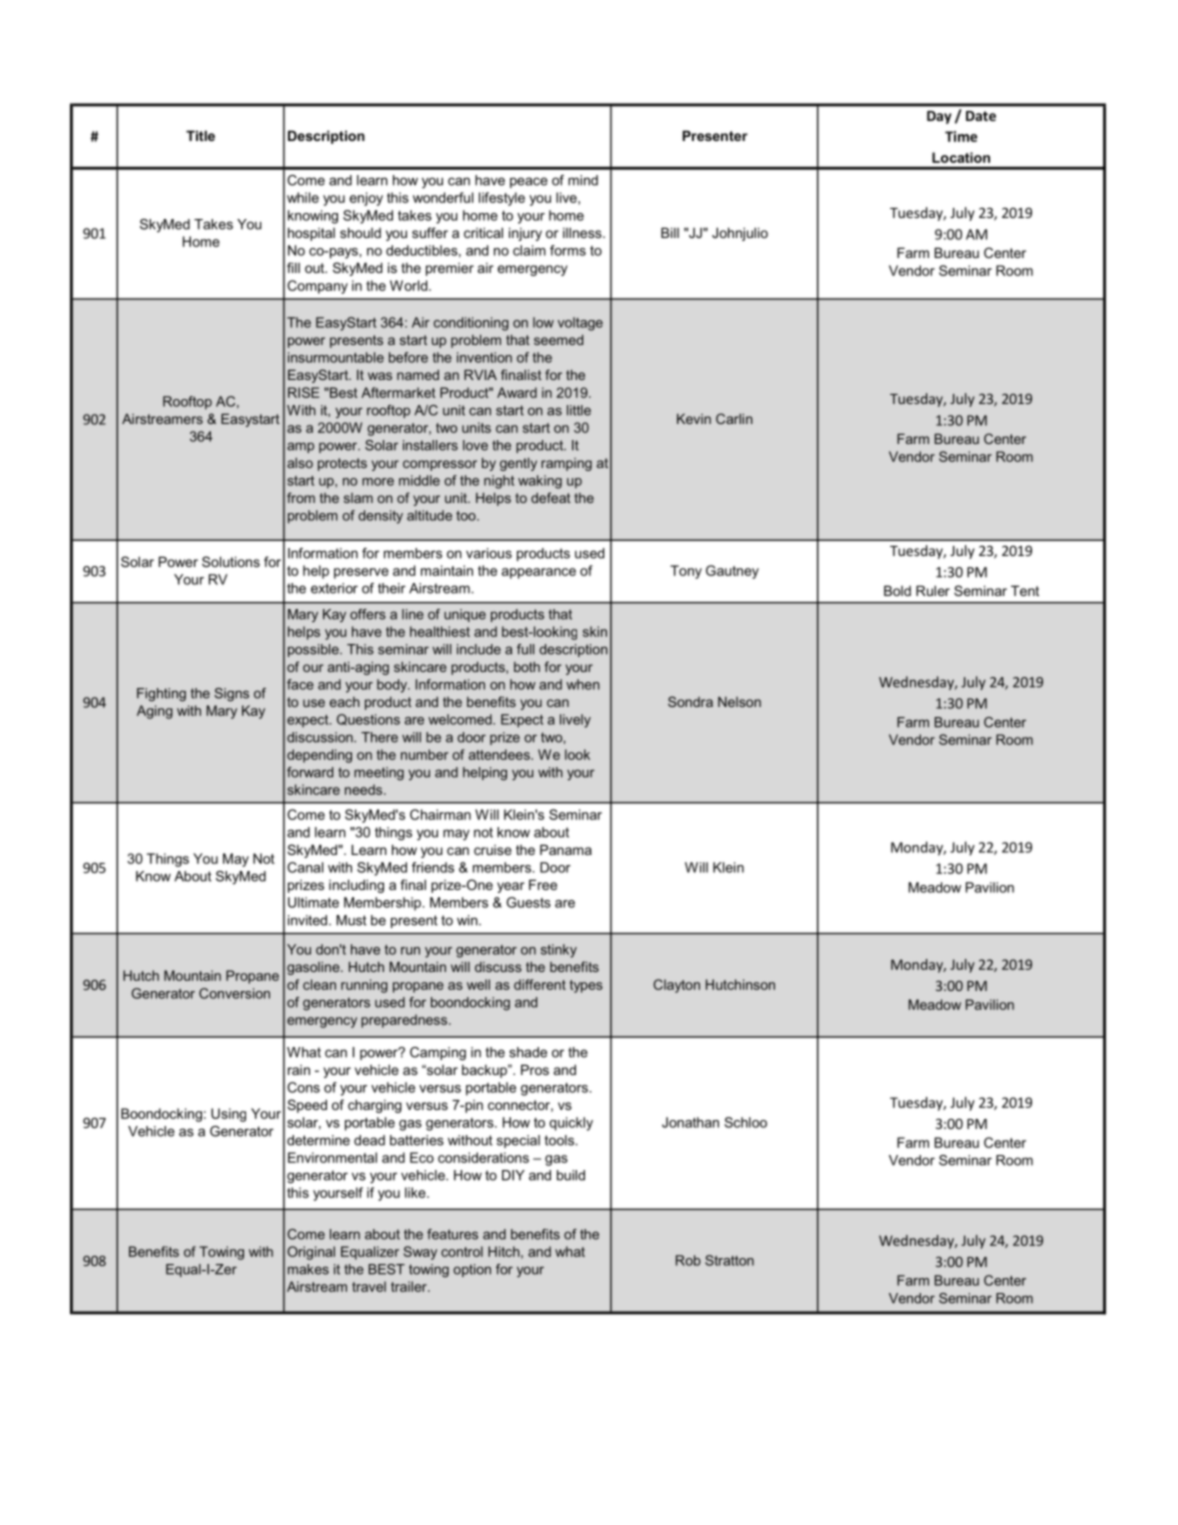 Image resolution: width=1178 pixels, height=1525 pixels. I want to click on Stratton, so click(729, 1260).
